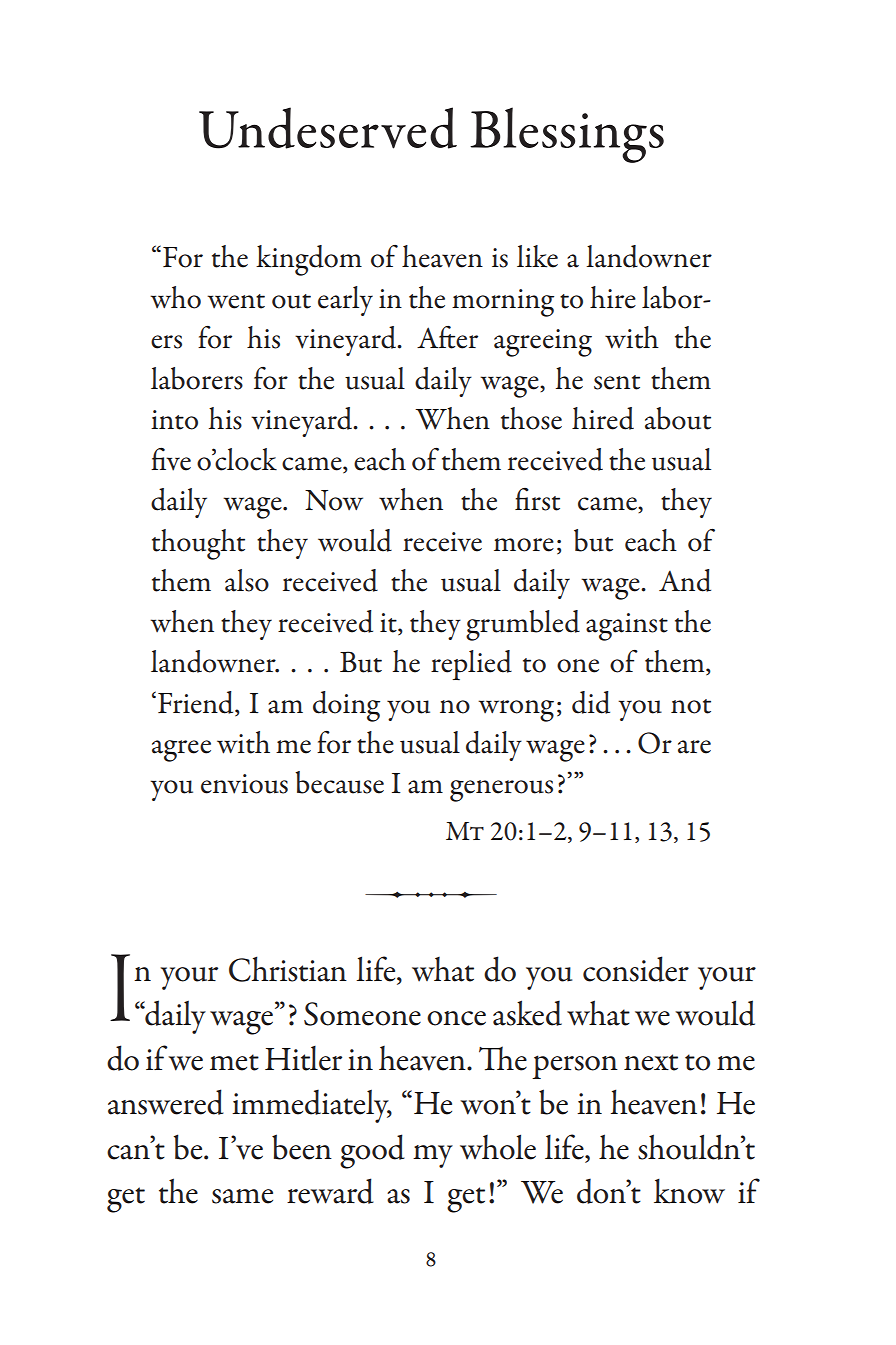  Describe the element at coordinates (242, 1196) in the image. I see `same` at that location.
